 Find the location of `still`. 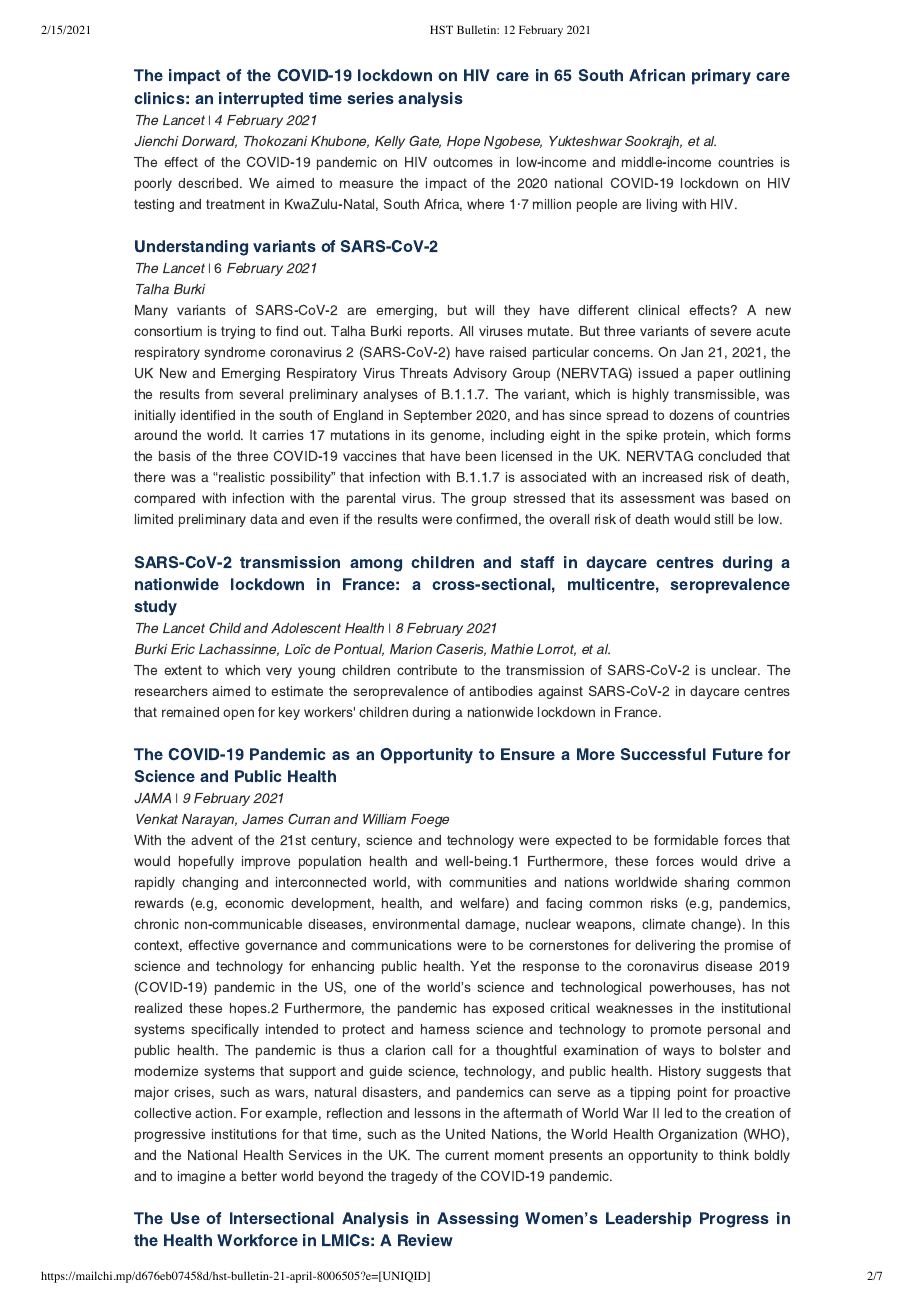

still is located at coordinates (724, 519).
